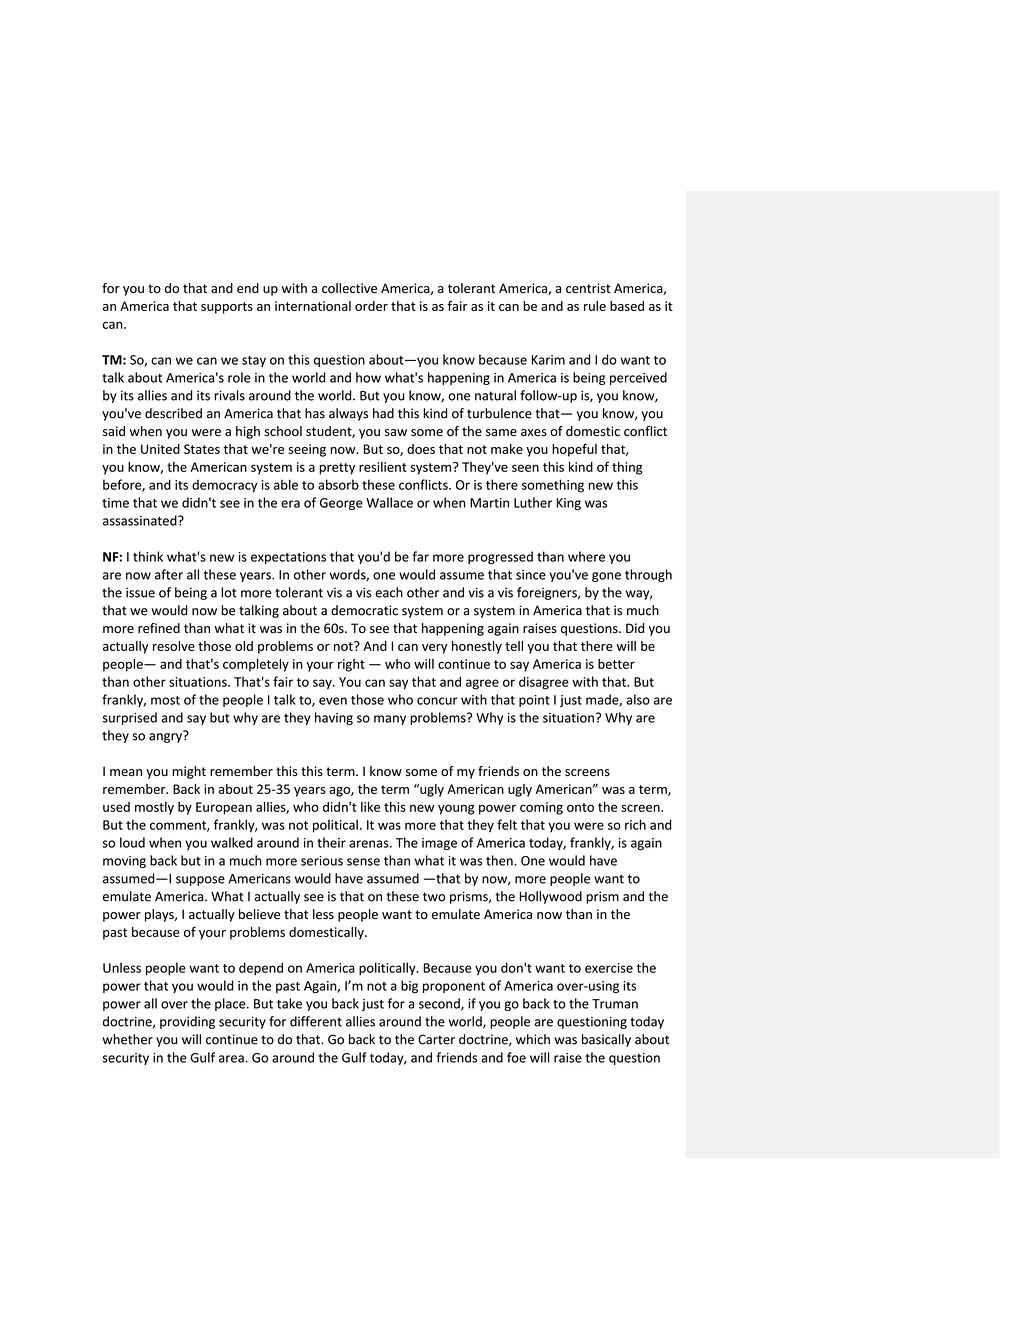 The image size is (1029, 1331). I want to click on order, so click(371, 306).
